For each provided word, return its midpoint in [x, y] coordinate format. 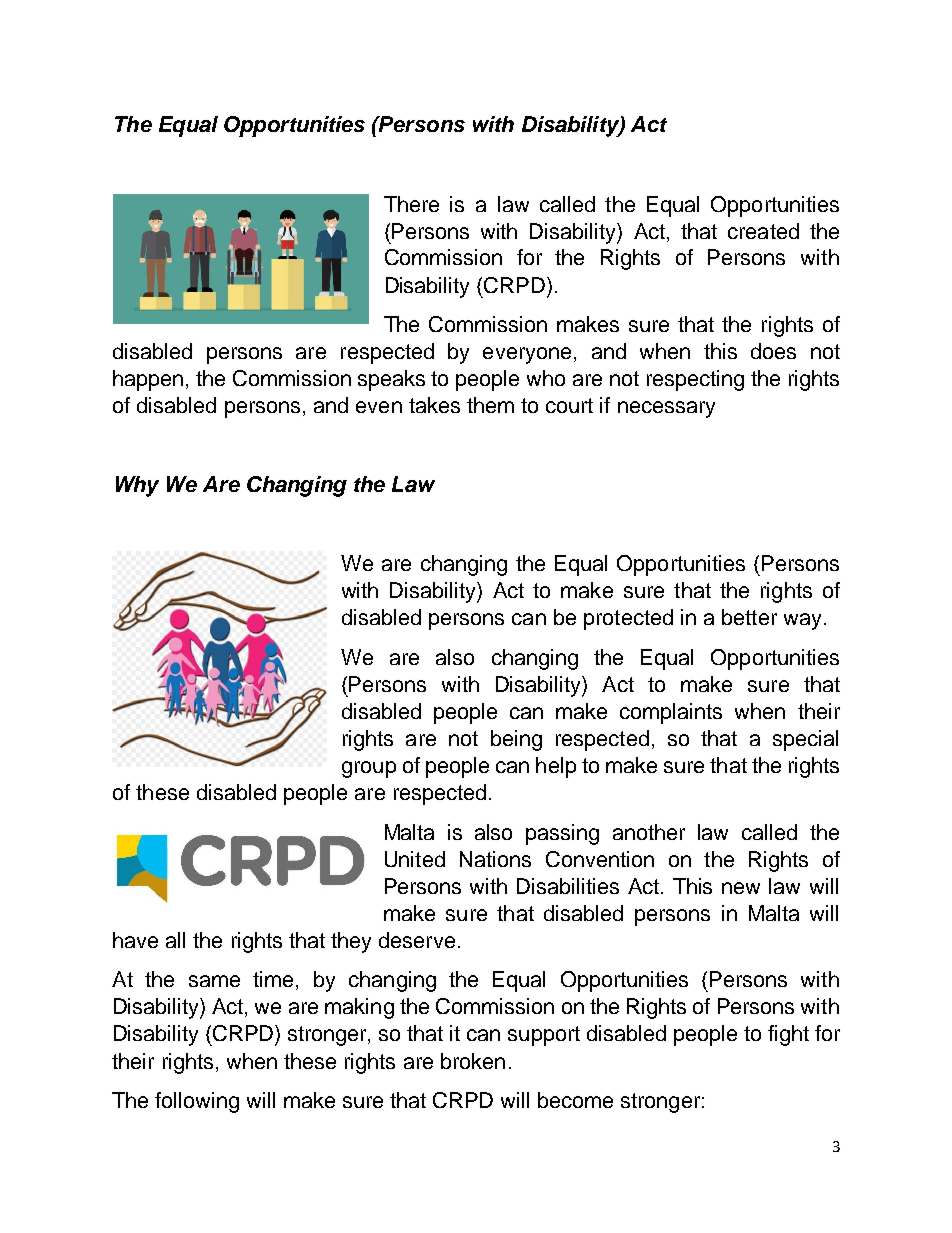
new [741, 888]
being [516, 740]
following [197, 1102]
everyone [527, 355]
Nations [495, 859]
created [763, 231]
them [490, 405]
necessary [666, 409]
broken [473, 1061]
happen [148, 380]
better [749, 617]
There [411, 204]
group [369, 769]
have [135, 940]
